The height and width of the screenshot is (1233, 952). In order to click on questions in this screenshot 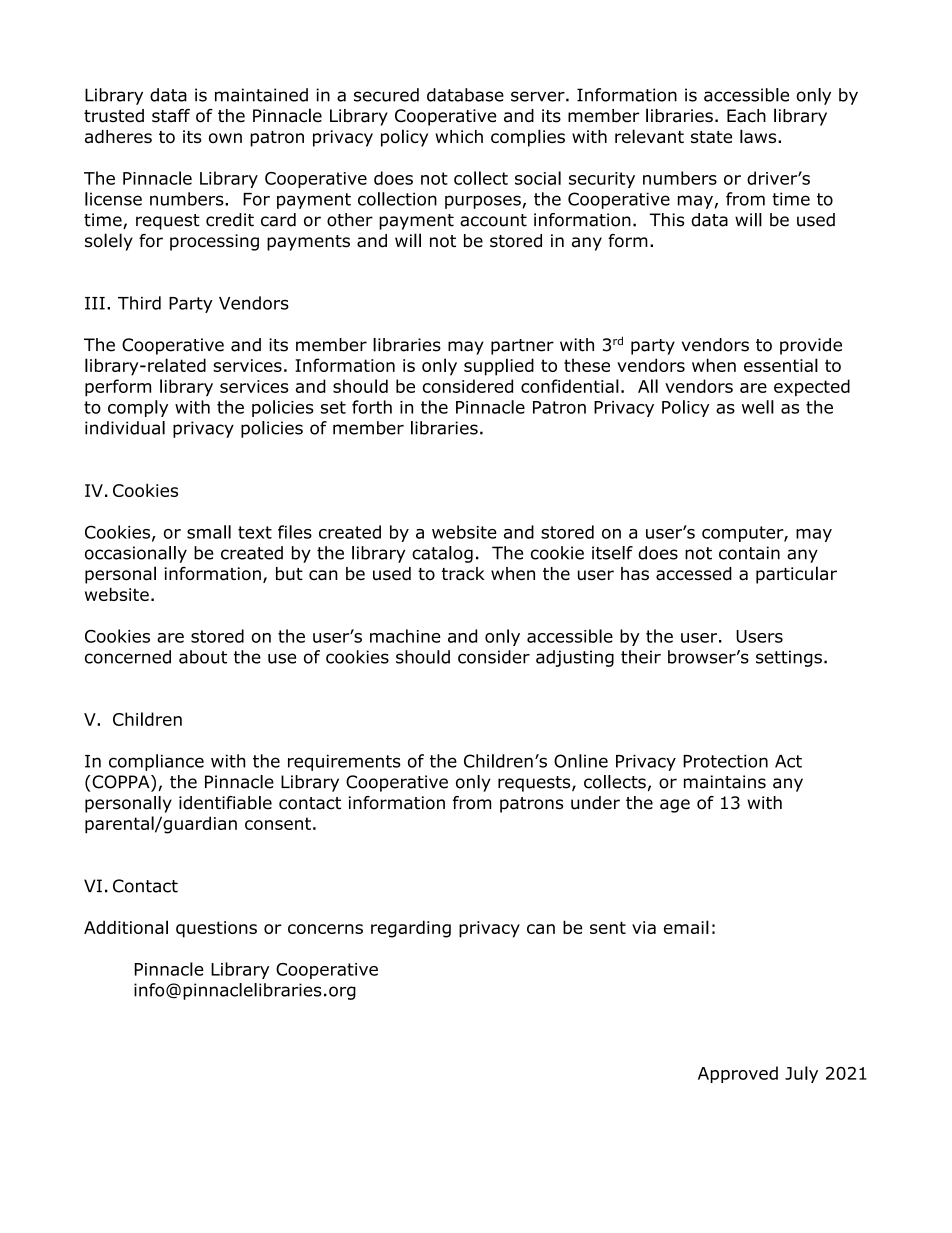, I will do `click(216, 929)`.
